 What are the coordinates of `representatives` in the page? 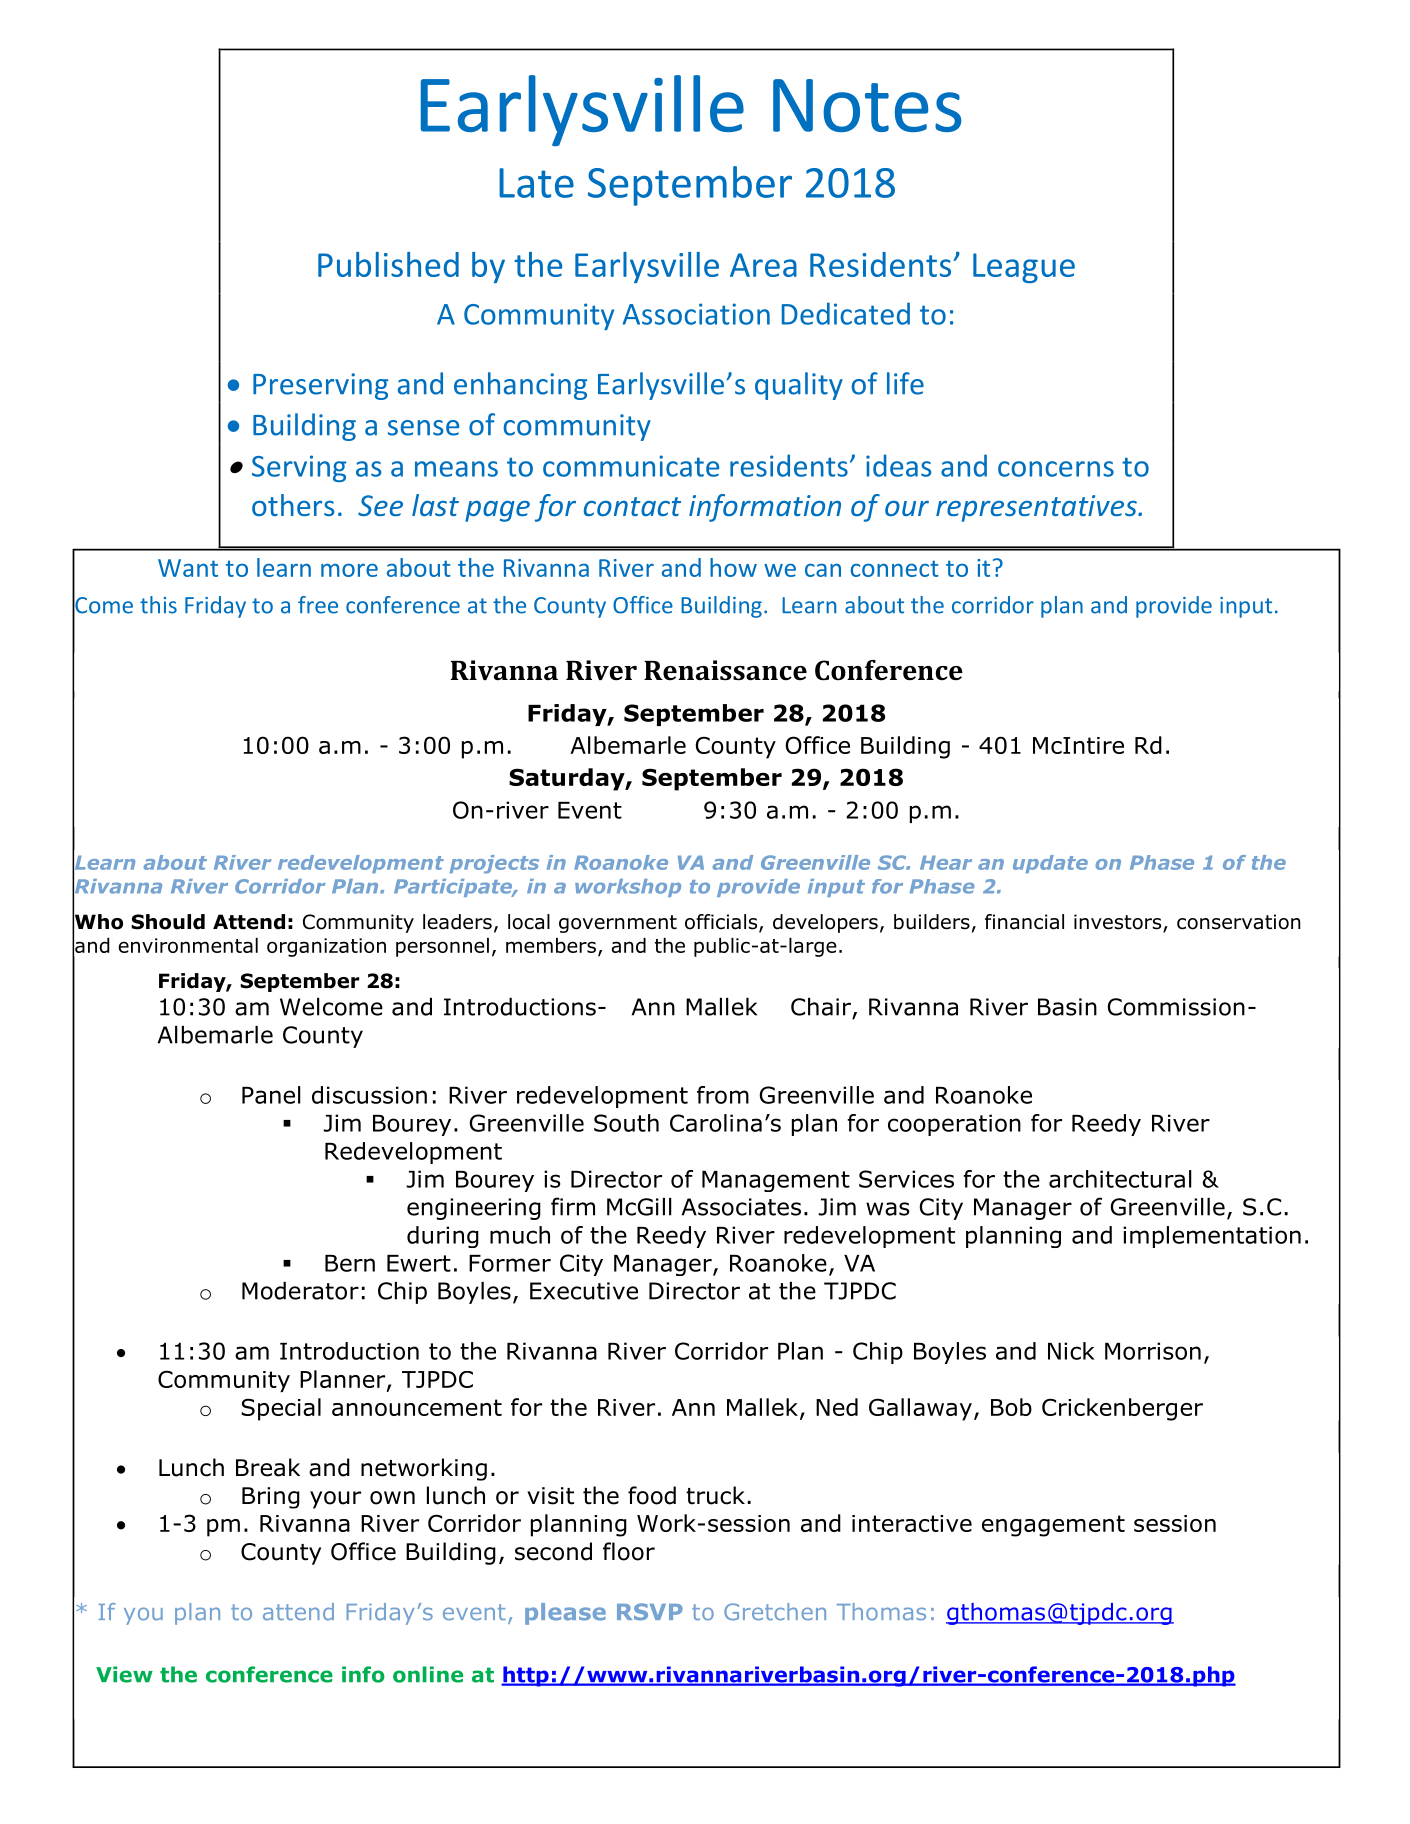 It's located at (1037, 508).
